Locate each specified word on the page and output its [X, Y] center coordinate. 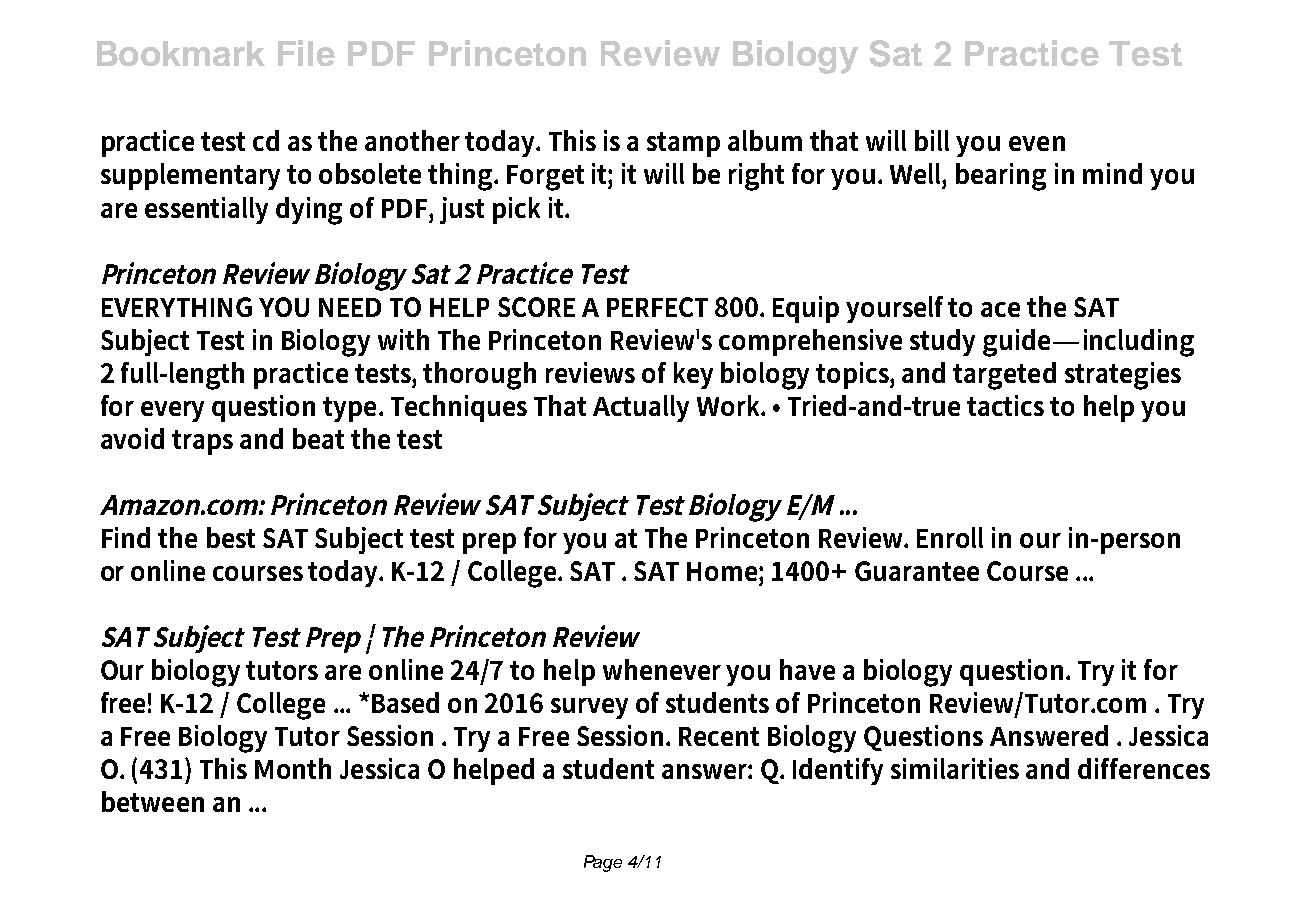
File [306, 53]
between [153, 801]
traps [202, 442]
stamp [683, 144]
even [1037, 143]
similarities [955, 768]
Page [603, 863]
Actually [641, 408]
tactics [1005, 405]
